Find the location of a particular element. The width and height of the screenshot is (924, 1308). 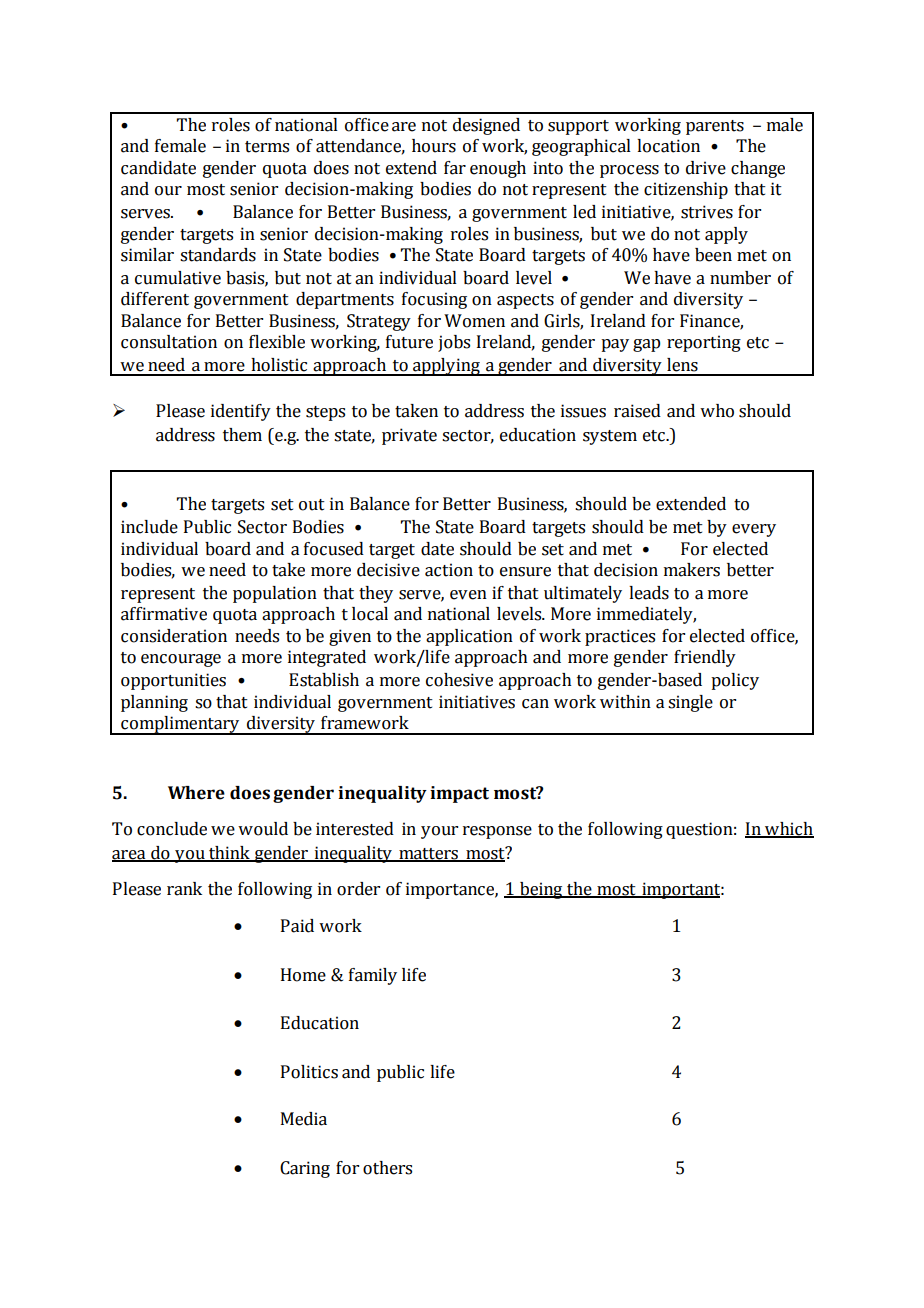

drive is located at coordinates (706, 168).
